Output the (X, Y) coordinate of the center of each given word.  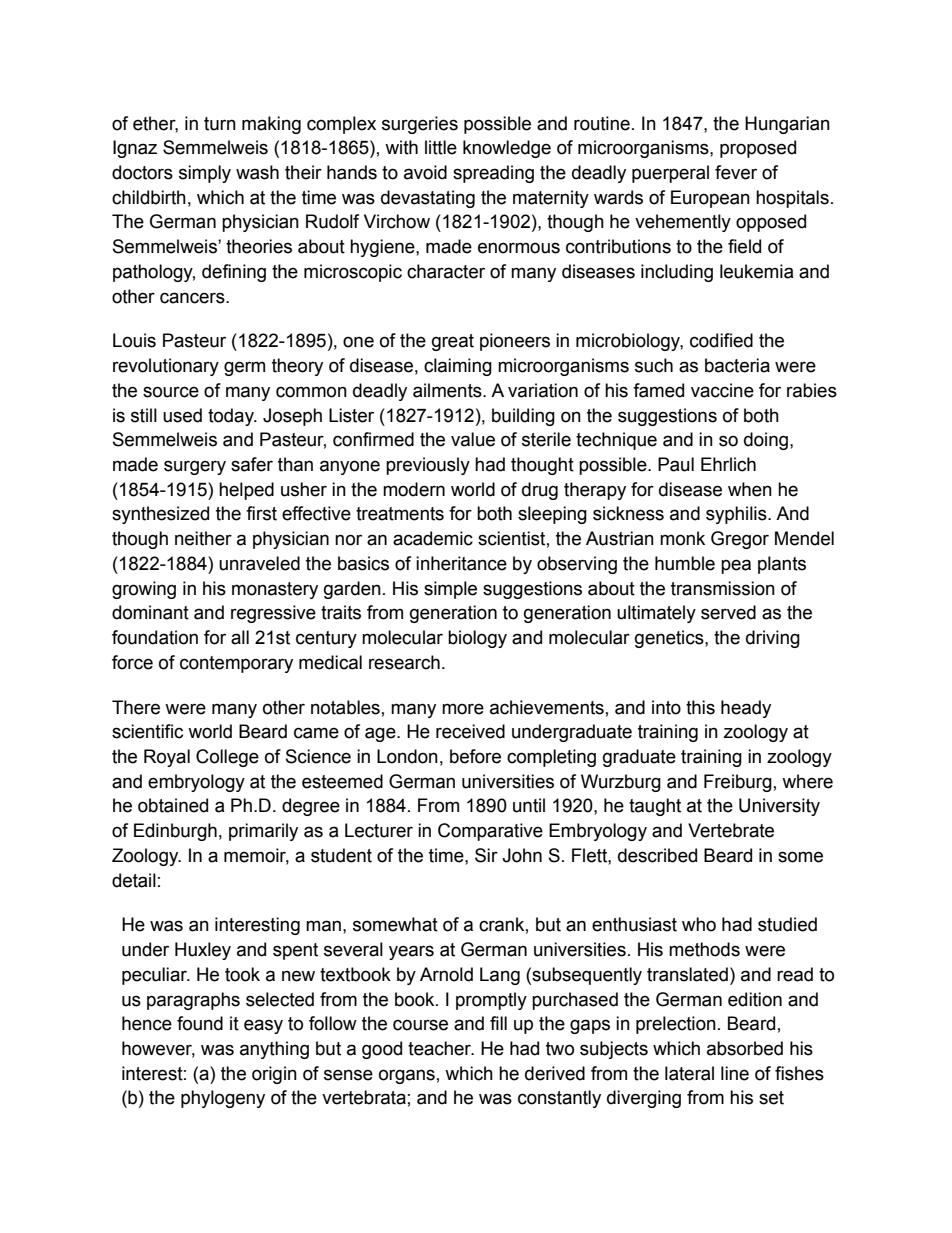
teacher (441, 1048)
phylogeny (223, 1099)
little (441, 147)
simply (205, 174)
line (735, 1073)
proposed (758, 149)
